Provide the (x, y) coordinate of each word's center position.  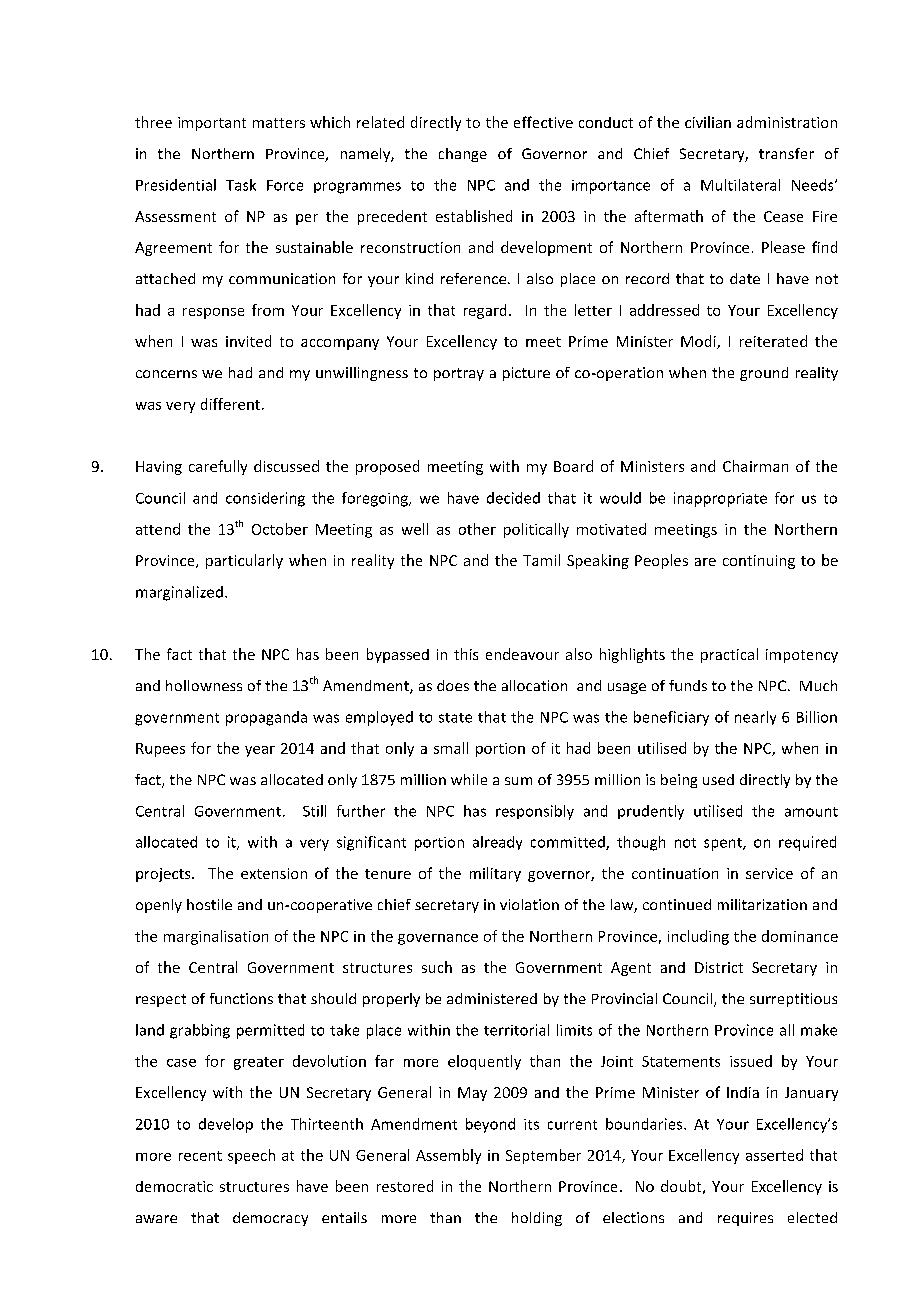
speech (251, 1156)
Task (241, 185)
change (463, 155)
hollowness (204, 685)
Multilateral (740, 185)
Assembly (448, 1156)
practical (729, 655)
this (466, 654)
